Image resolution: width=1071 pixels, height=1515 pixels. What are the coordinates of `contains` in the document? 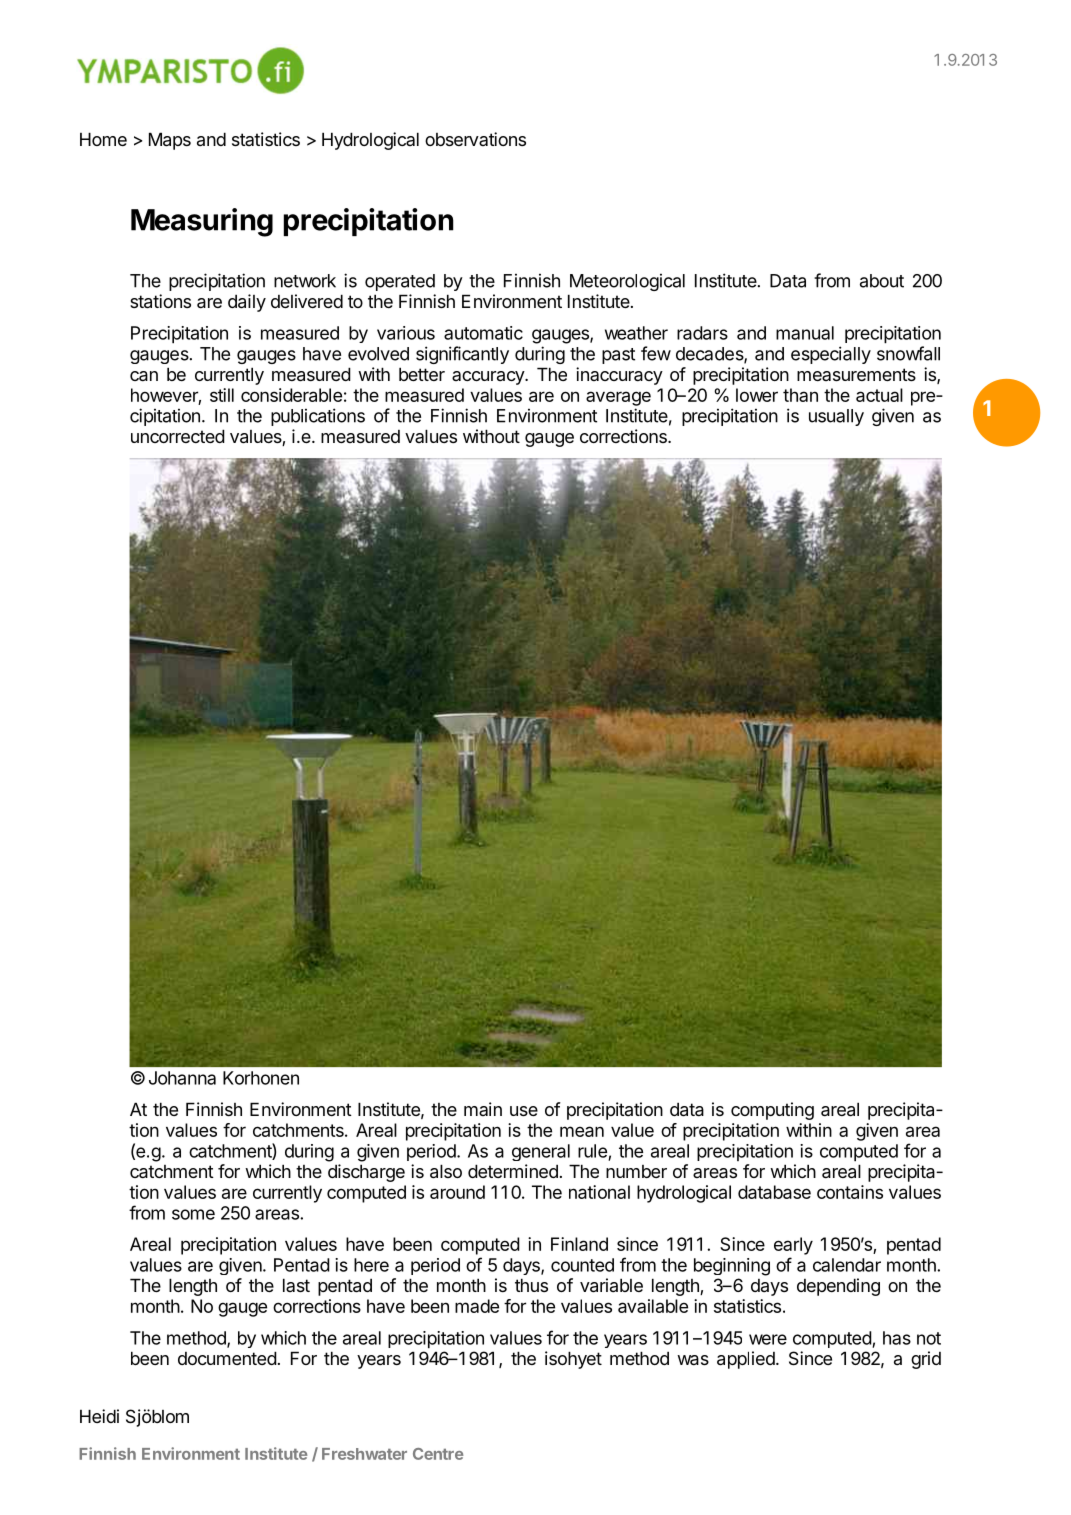 It's located at (850, 1192).
